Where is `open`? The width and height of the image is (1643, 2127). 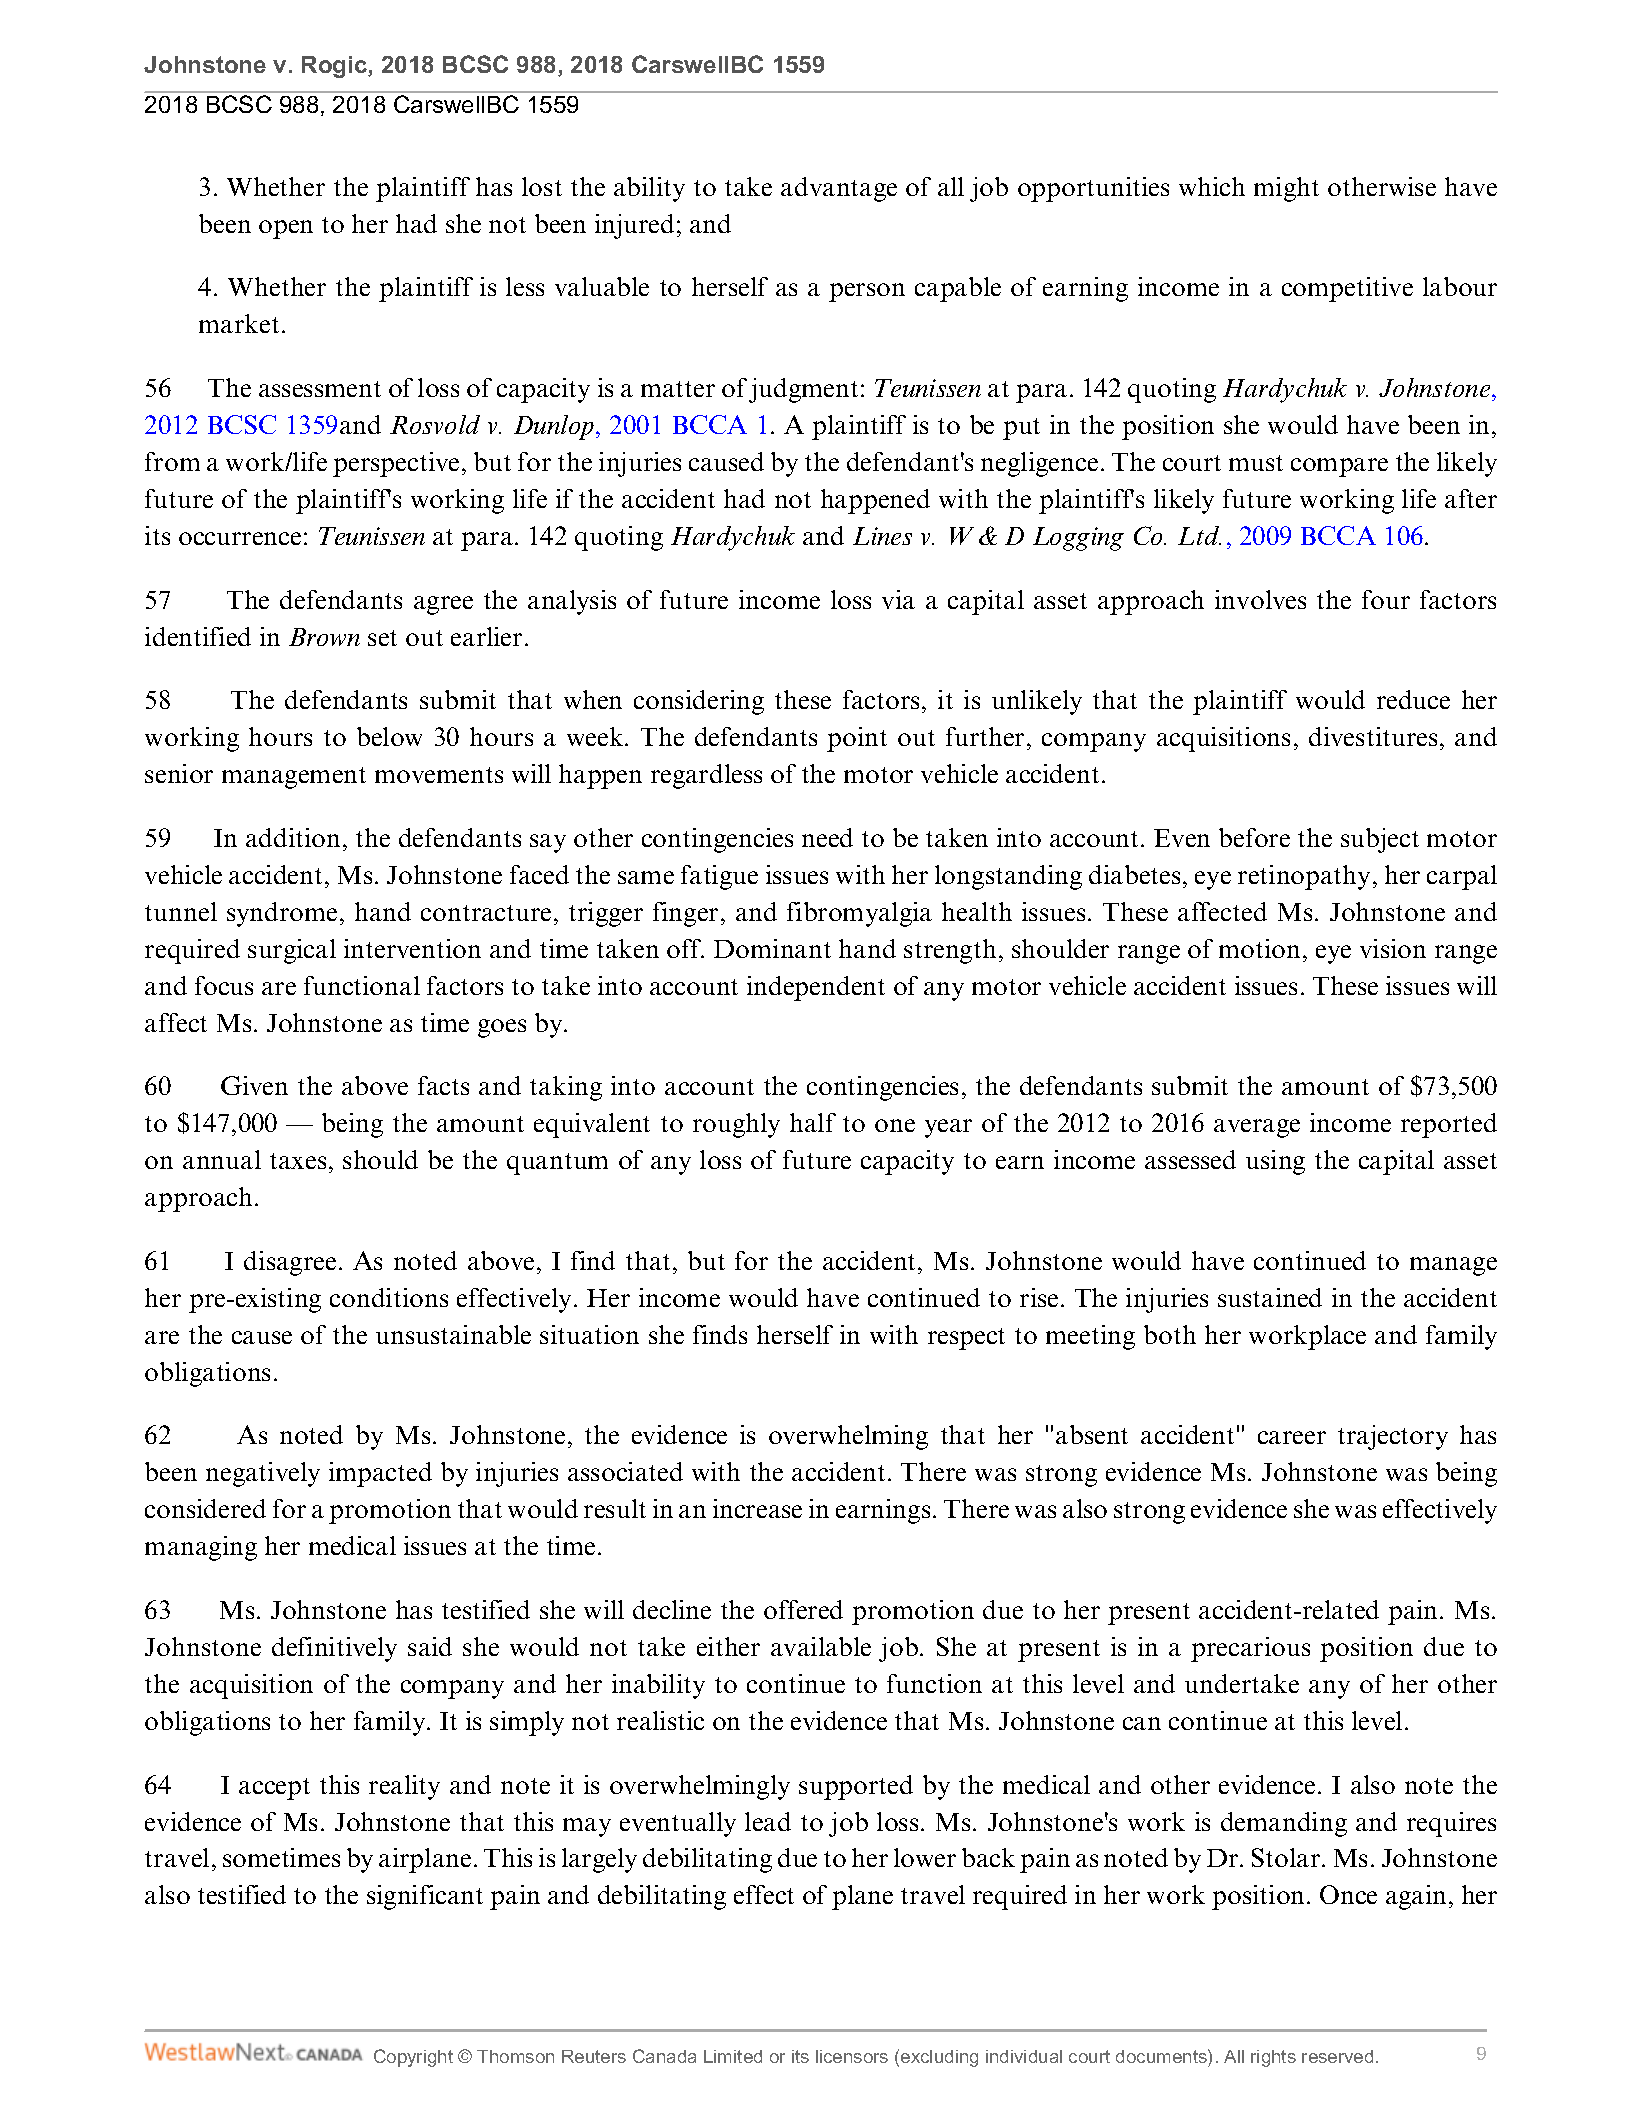
open is located at coordinates (286, 229).
